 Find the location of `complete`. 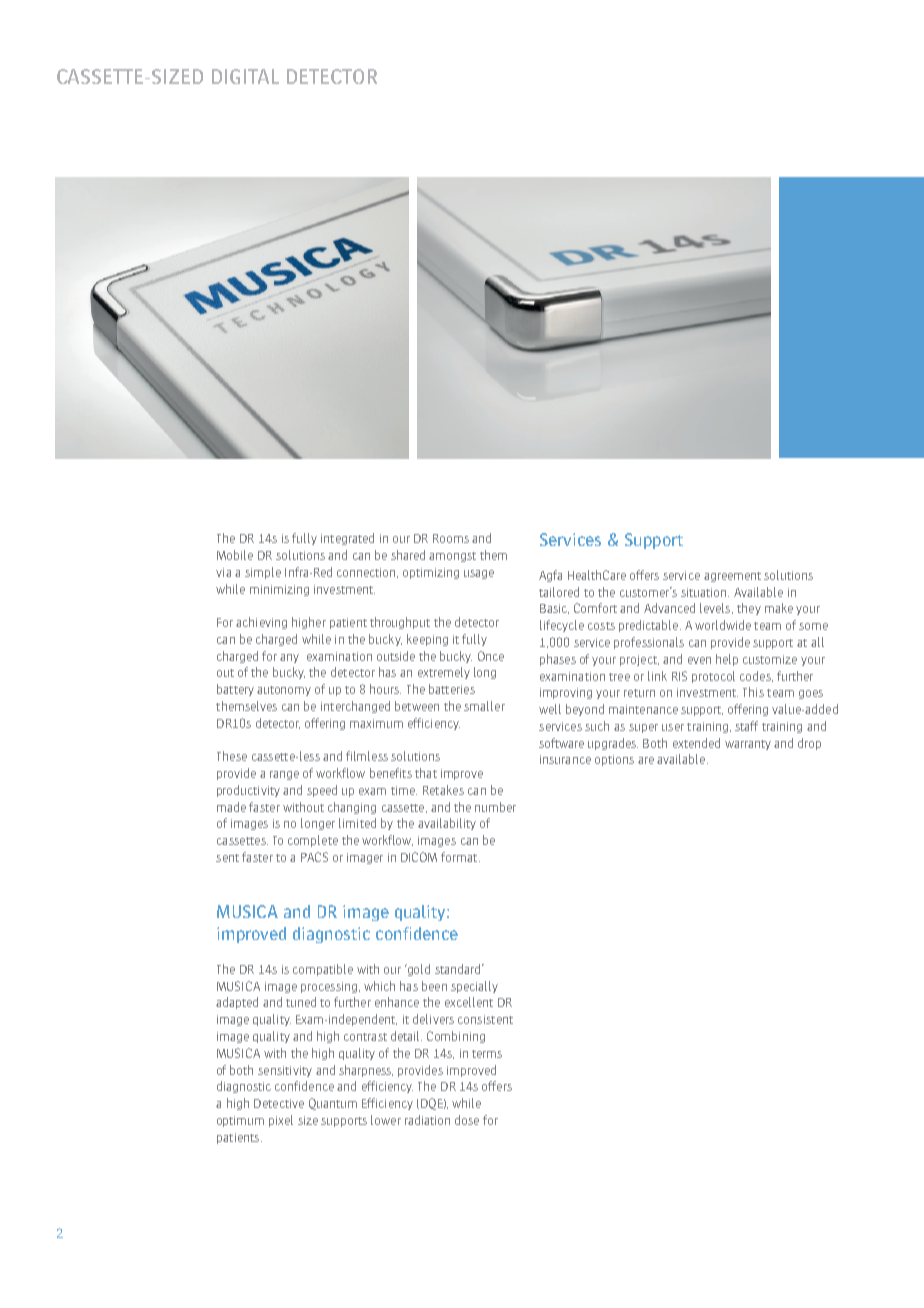

complete is located at coordinates (313, 841).
